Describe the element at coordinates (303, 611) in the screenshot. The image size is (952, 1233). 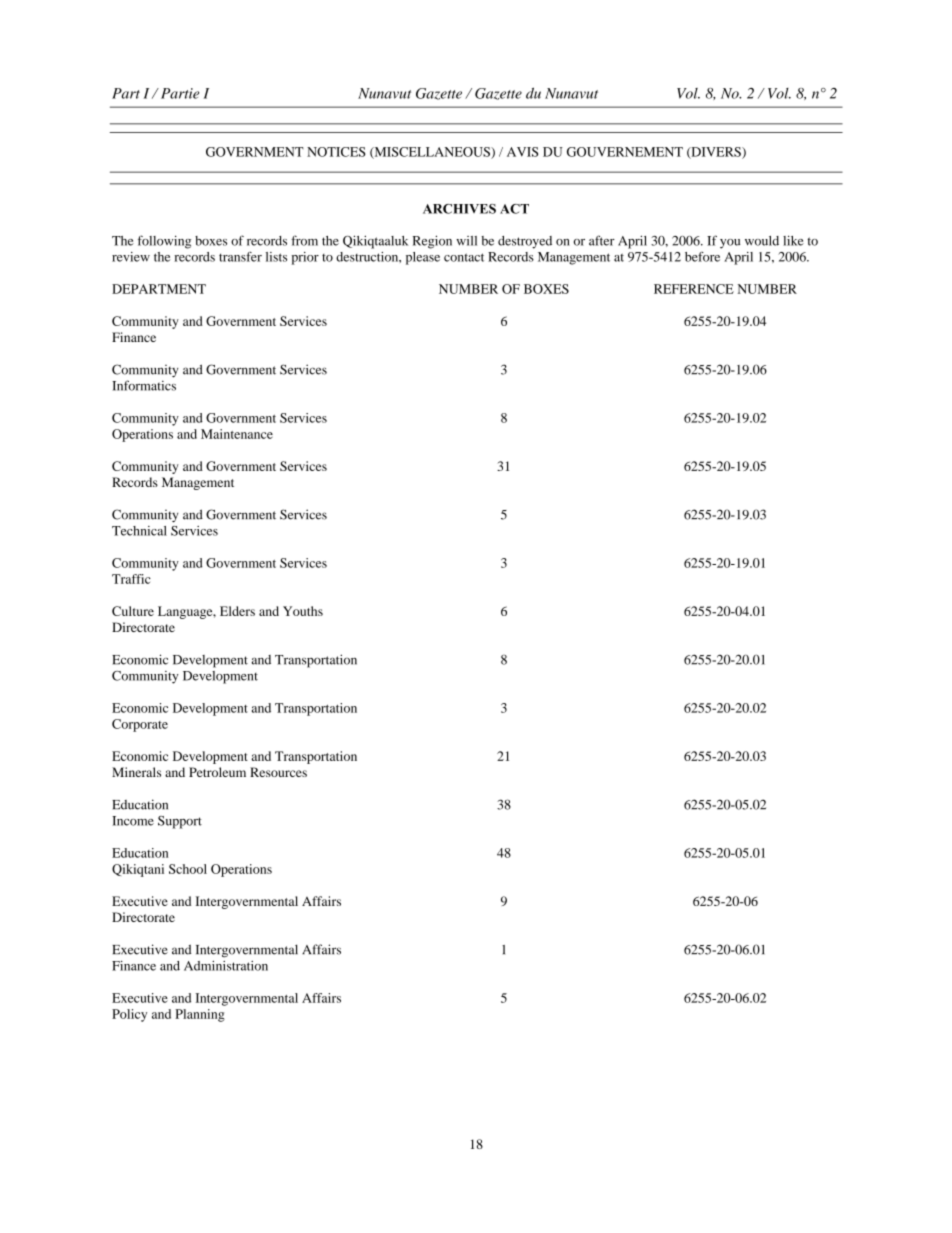
I see `Youths` at that location.
